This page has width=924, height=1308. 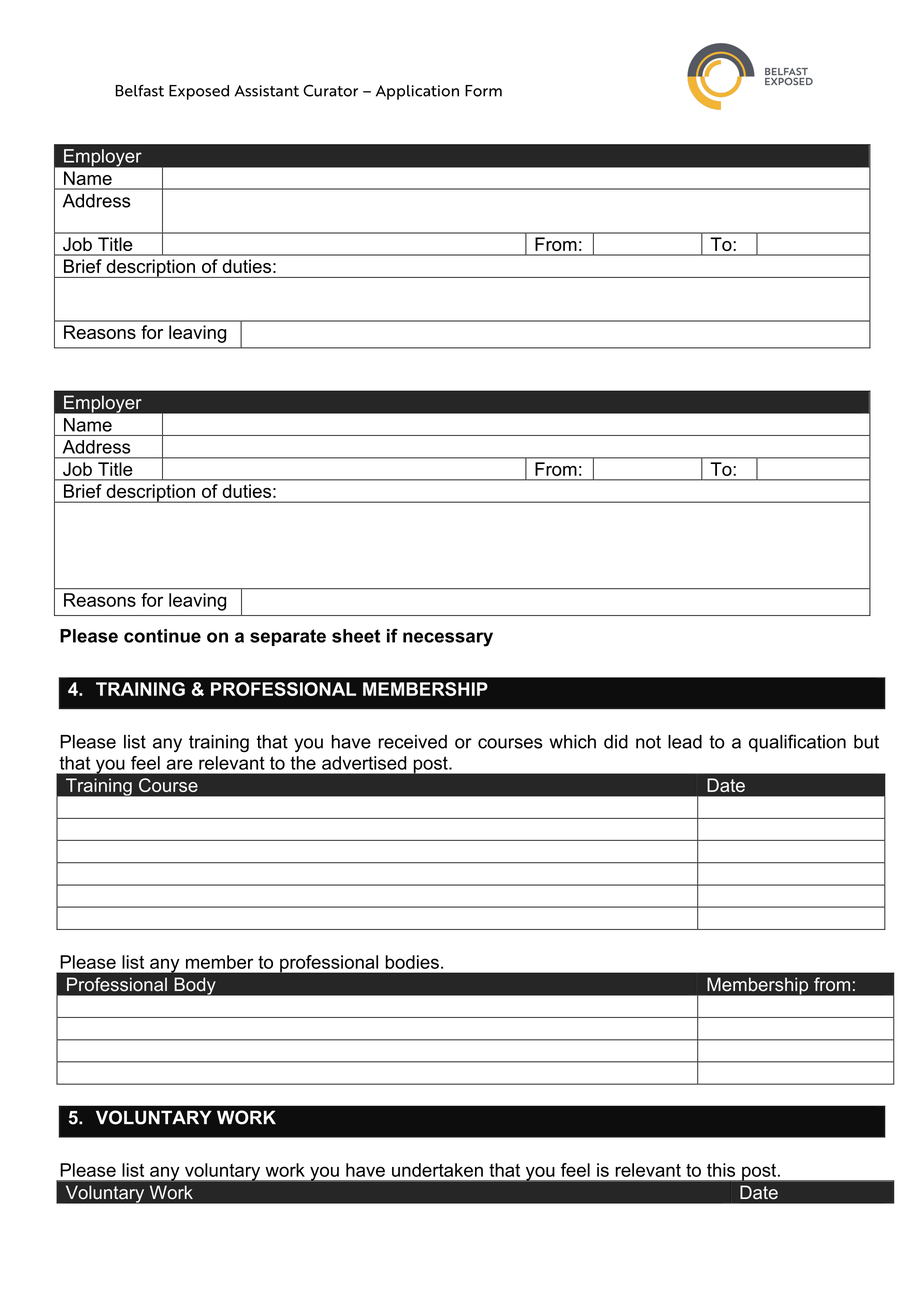 What do you see at coordinates (417, 92) in the page?
I see `Application` at bounding box center [417, 92].
